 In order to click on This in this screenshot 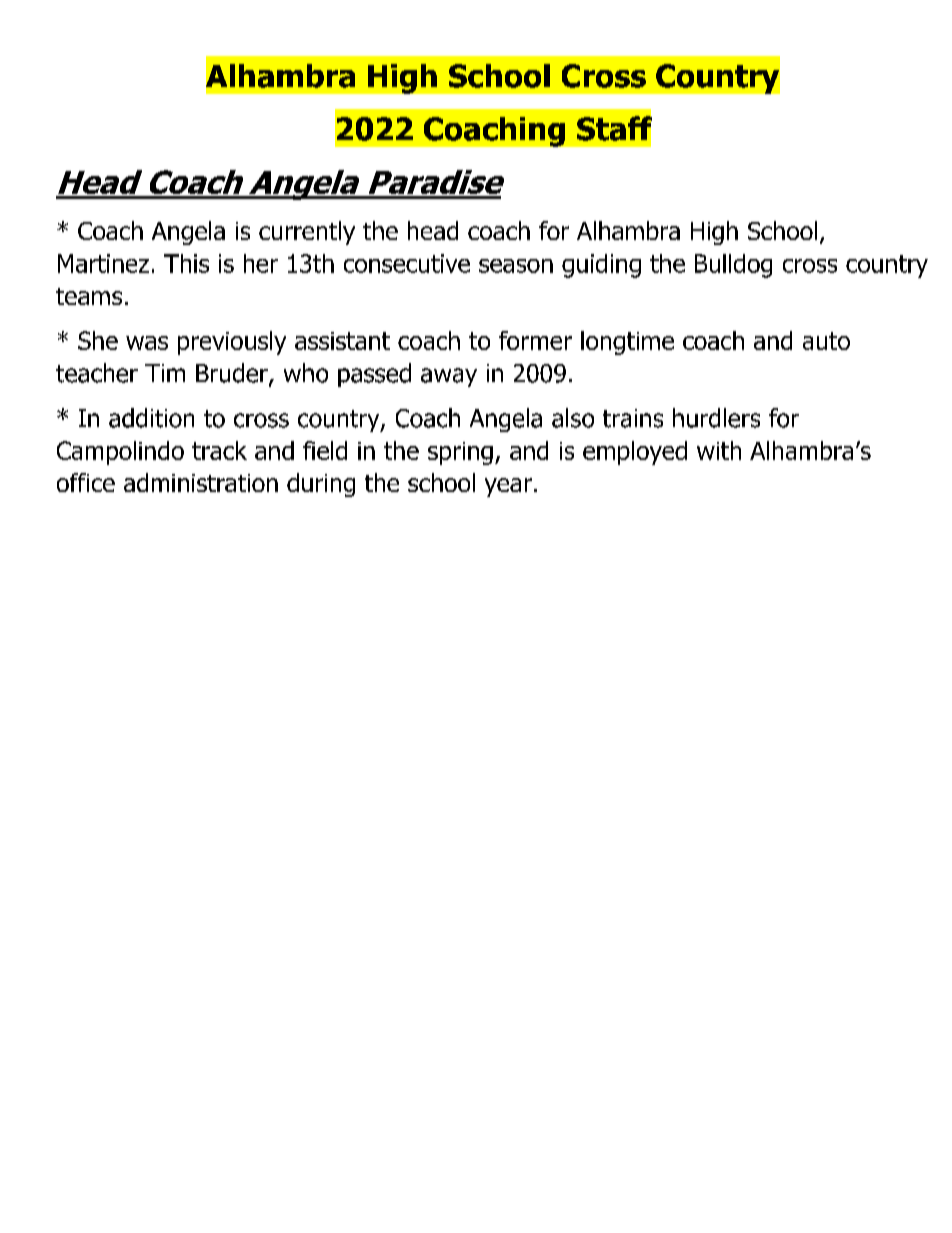, I will do `click(186, 263)`.
